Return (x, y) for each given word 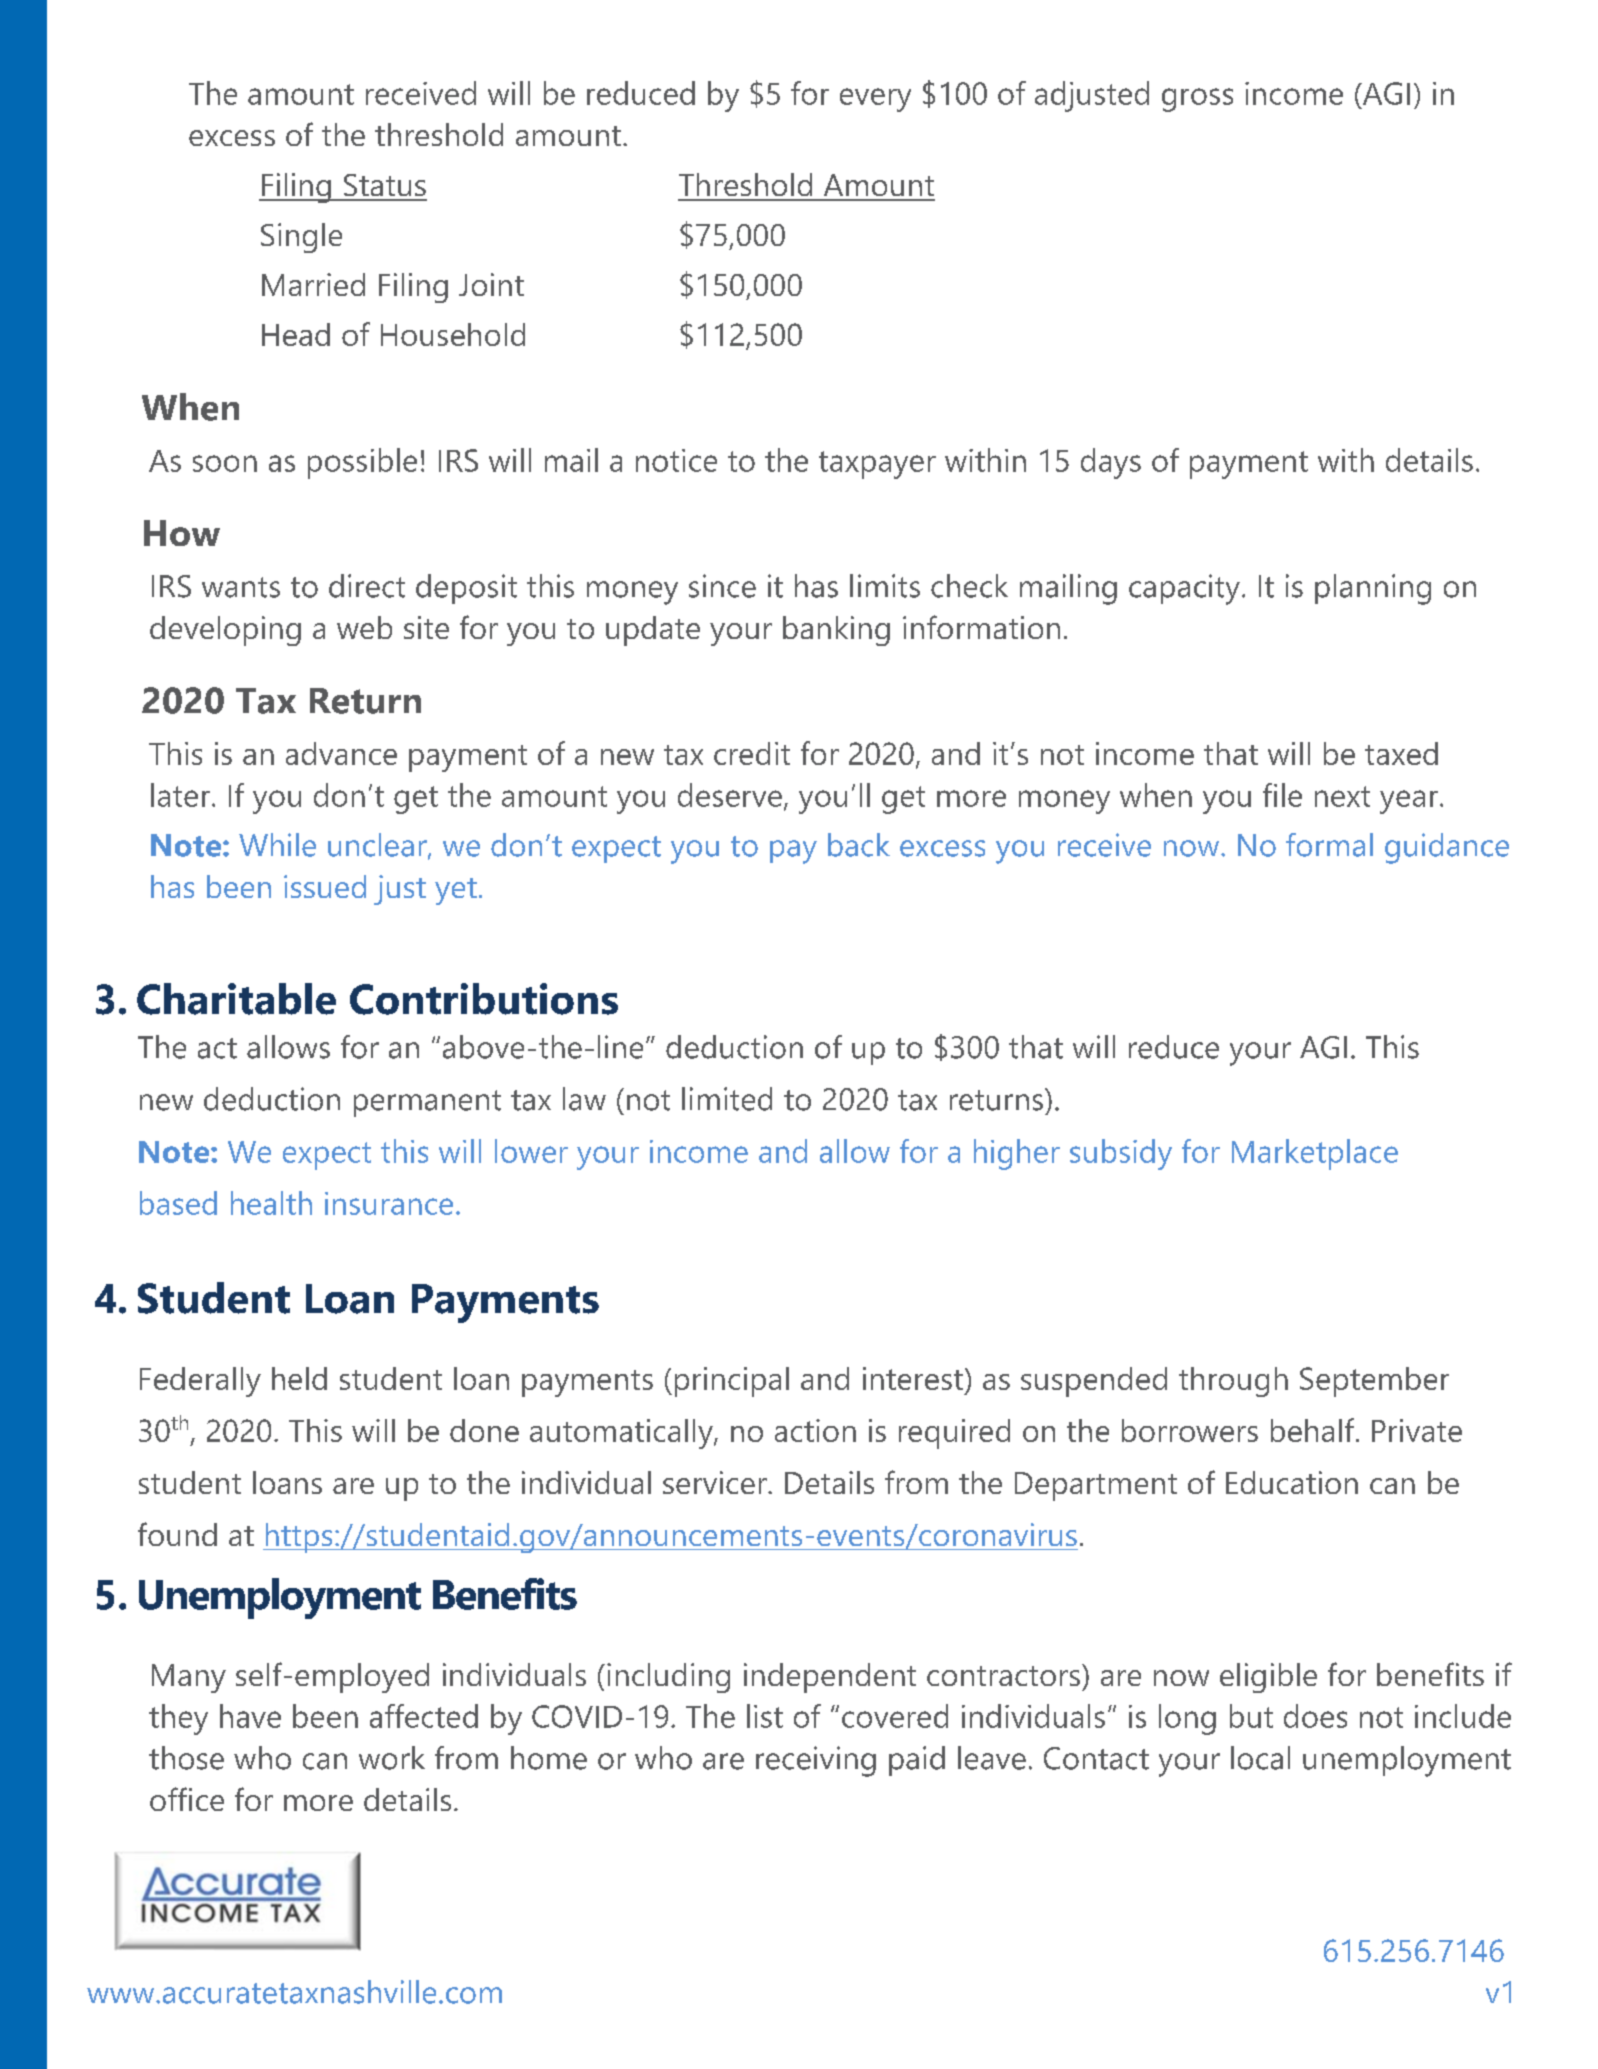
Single (301, 238)
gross (1197, 100)
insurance (389, 1203)
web (364, 627)
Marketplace (1315, 1154)
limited (727, 1099)
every (875, 100)
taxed (1401, 753)
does (1315, 1716)
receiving (816, 1761)
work (392, 1758)
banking (836, 631)
